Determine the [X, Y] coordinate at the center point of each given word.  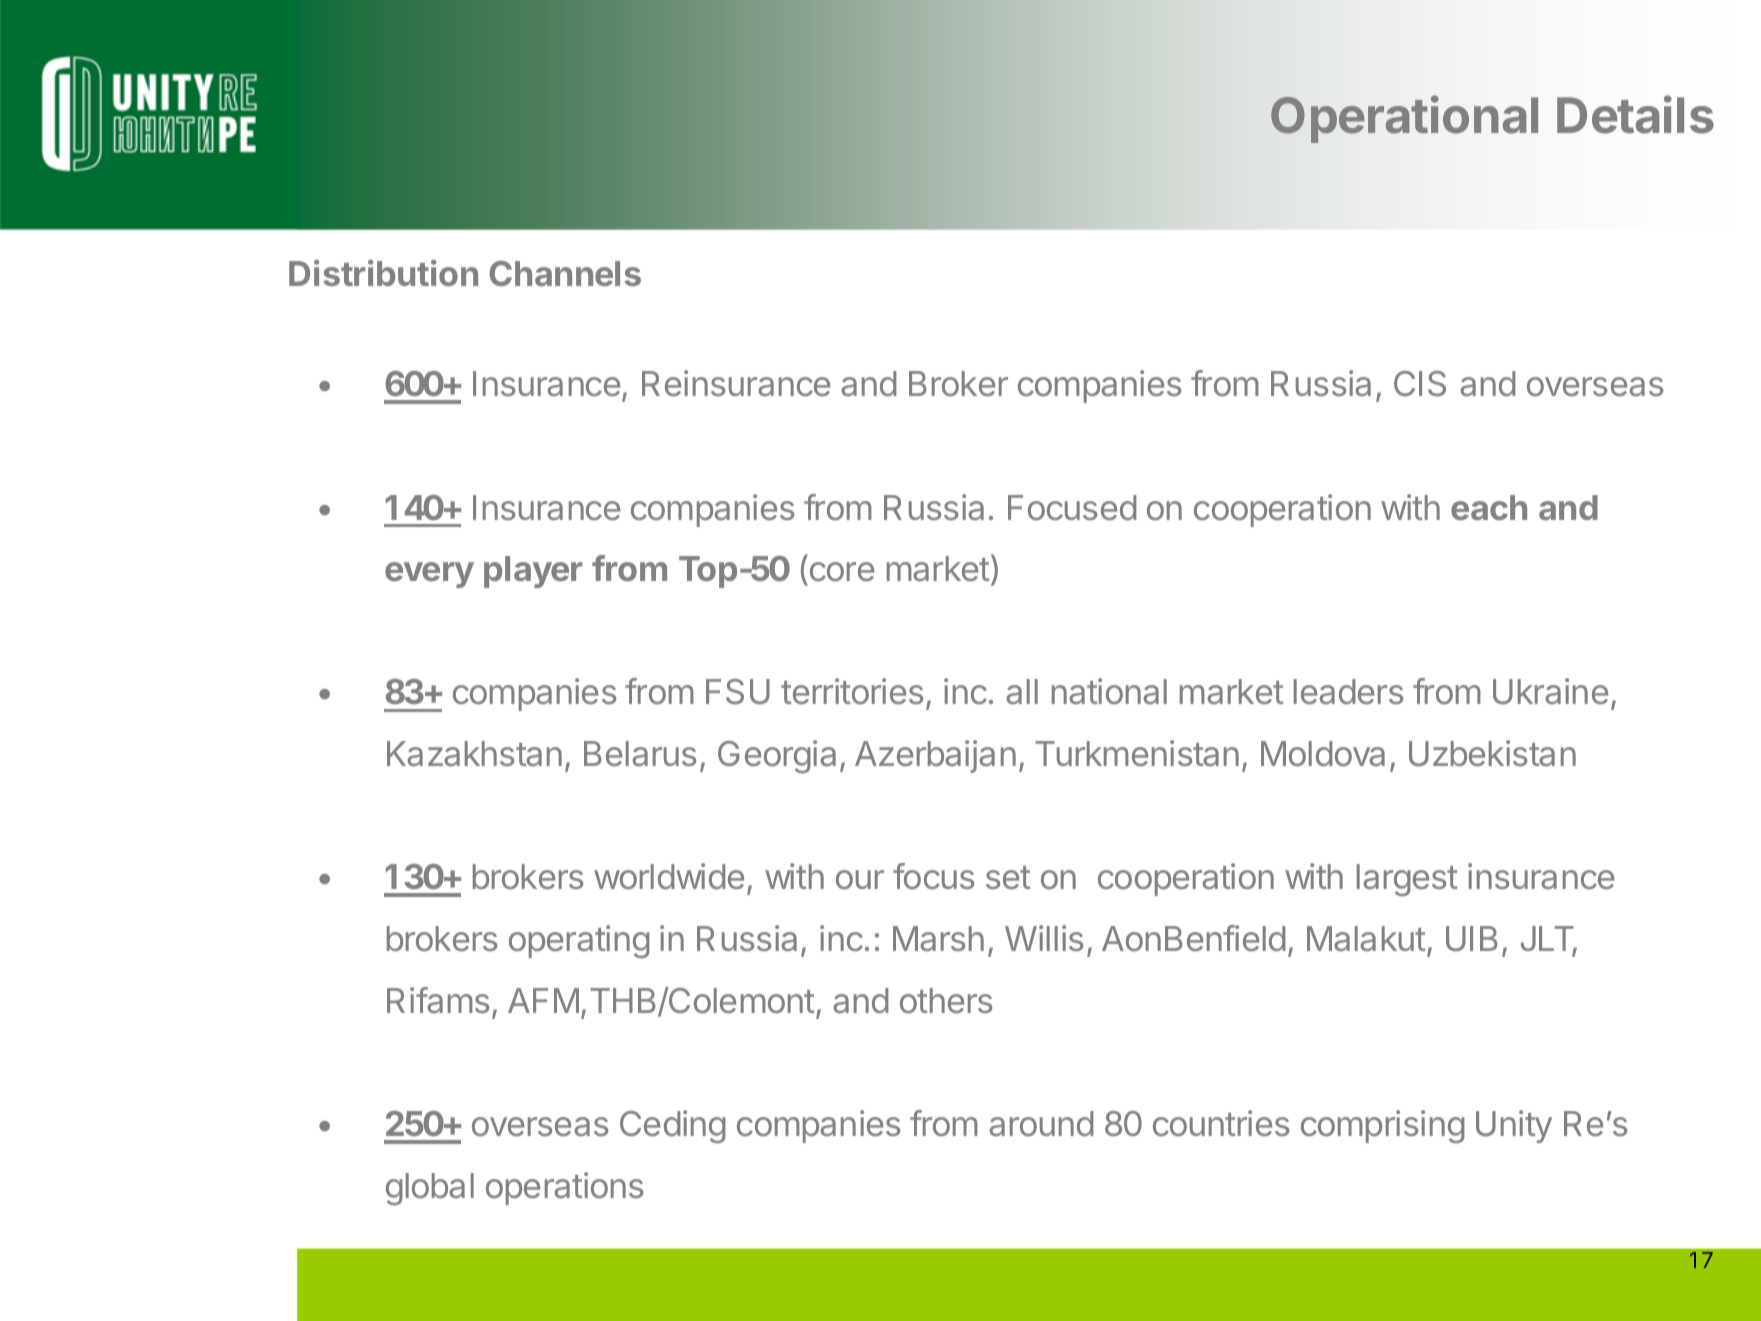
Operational [1404, 119]
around [1041, 1123]
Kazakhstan [474, 753]
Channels [565, 273]
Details [1635, 114]
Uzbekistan [1492, 753]
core [840, 573]
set [1008, 877]
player [533, 572]
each [1489, 507]
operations [564, 1188]
